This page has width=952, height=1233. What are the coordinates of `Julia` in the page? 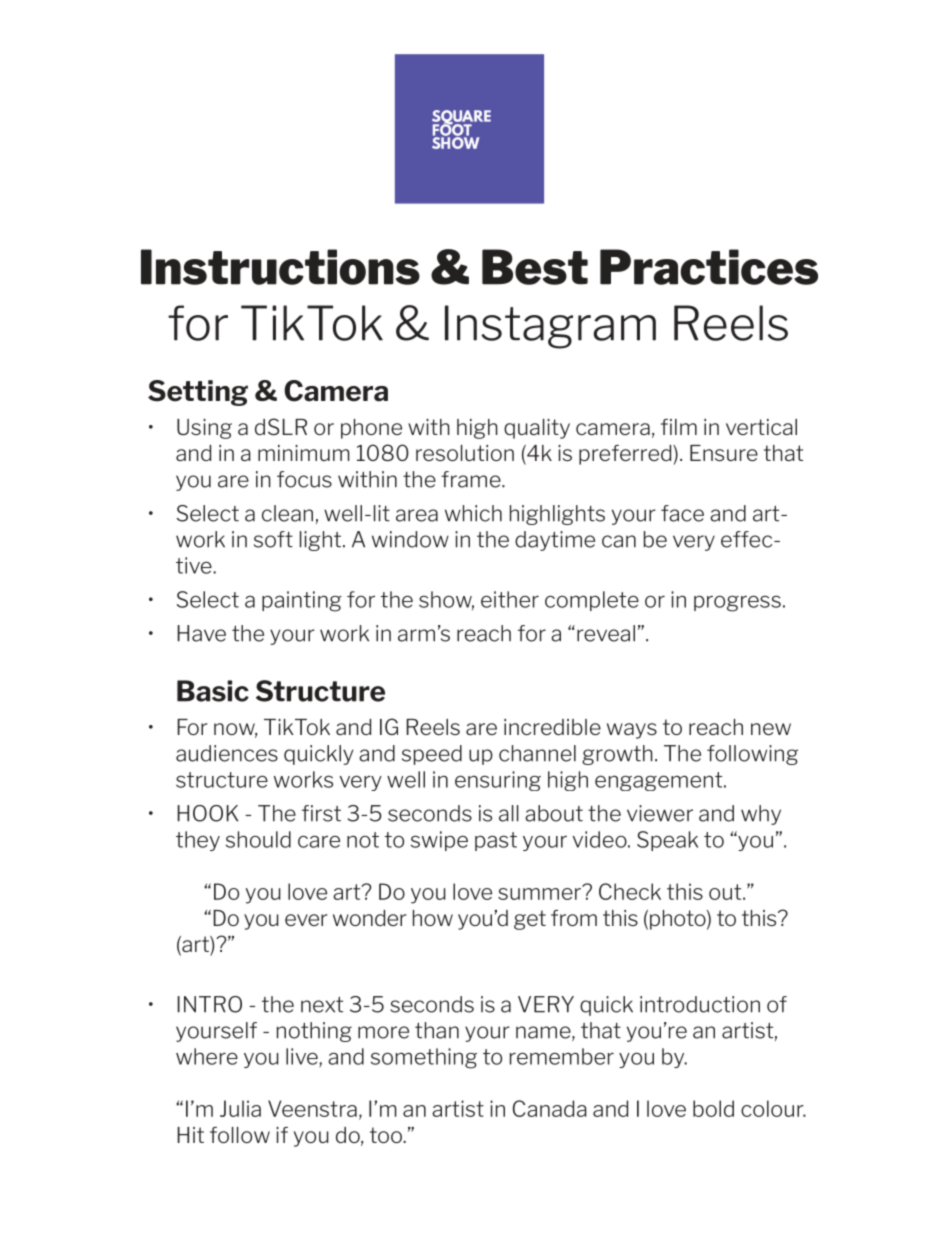 It's located at (240, 1108).
